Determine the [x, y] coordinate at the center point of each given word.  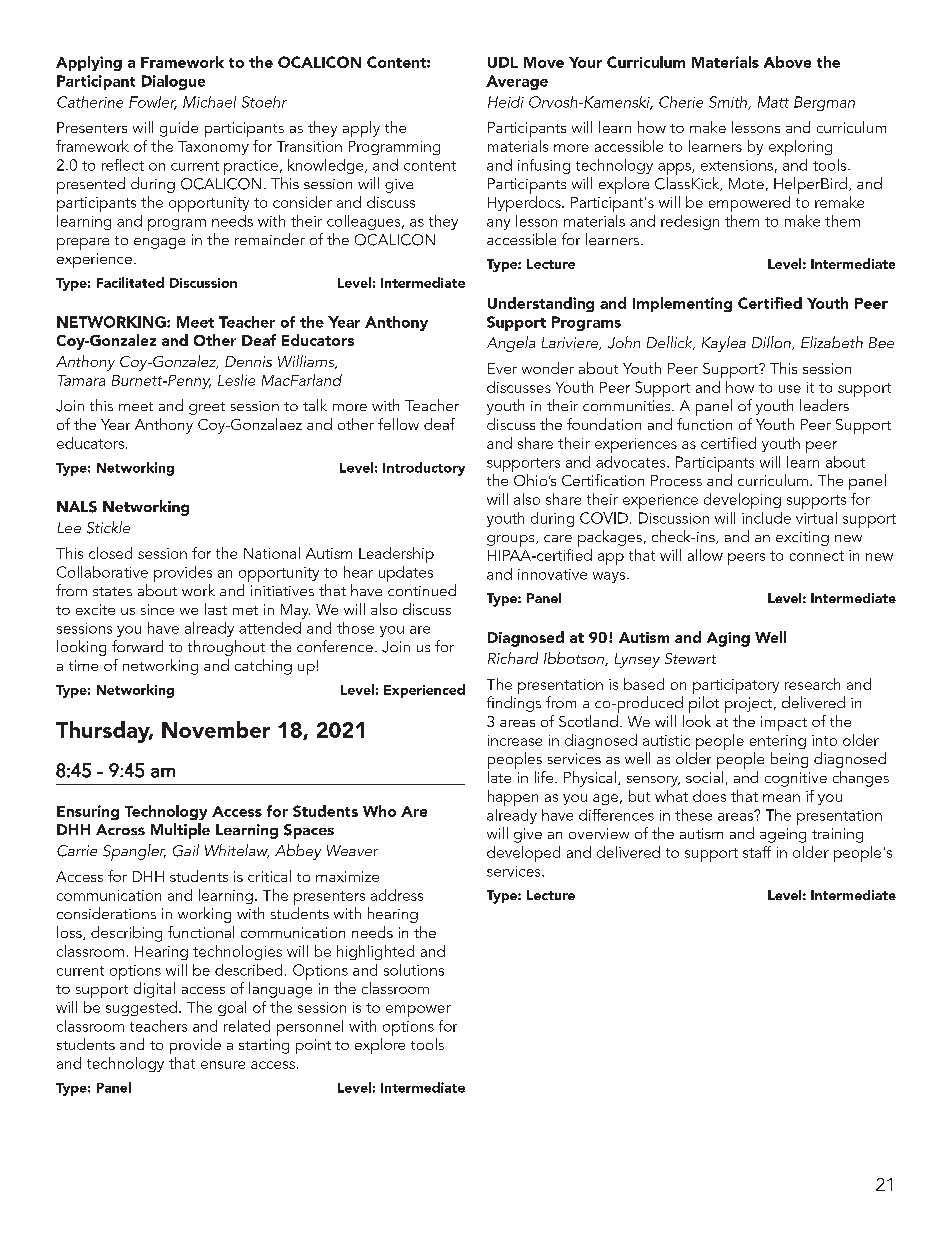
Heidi [506, 102]
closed [110, 553]
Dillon [772, 343]
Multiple [180, 831]
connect [817, 556]
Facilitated [130, 282]
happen [513, 798]
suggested [141, 1008]
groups [512, 541]
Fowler [153, 103]
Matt [773, 102]
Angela [511, 344]
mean [781, 798]
